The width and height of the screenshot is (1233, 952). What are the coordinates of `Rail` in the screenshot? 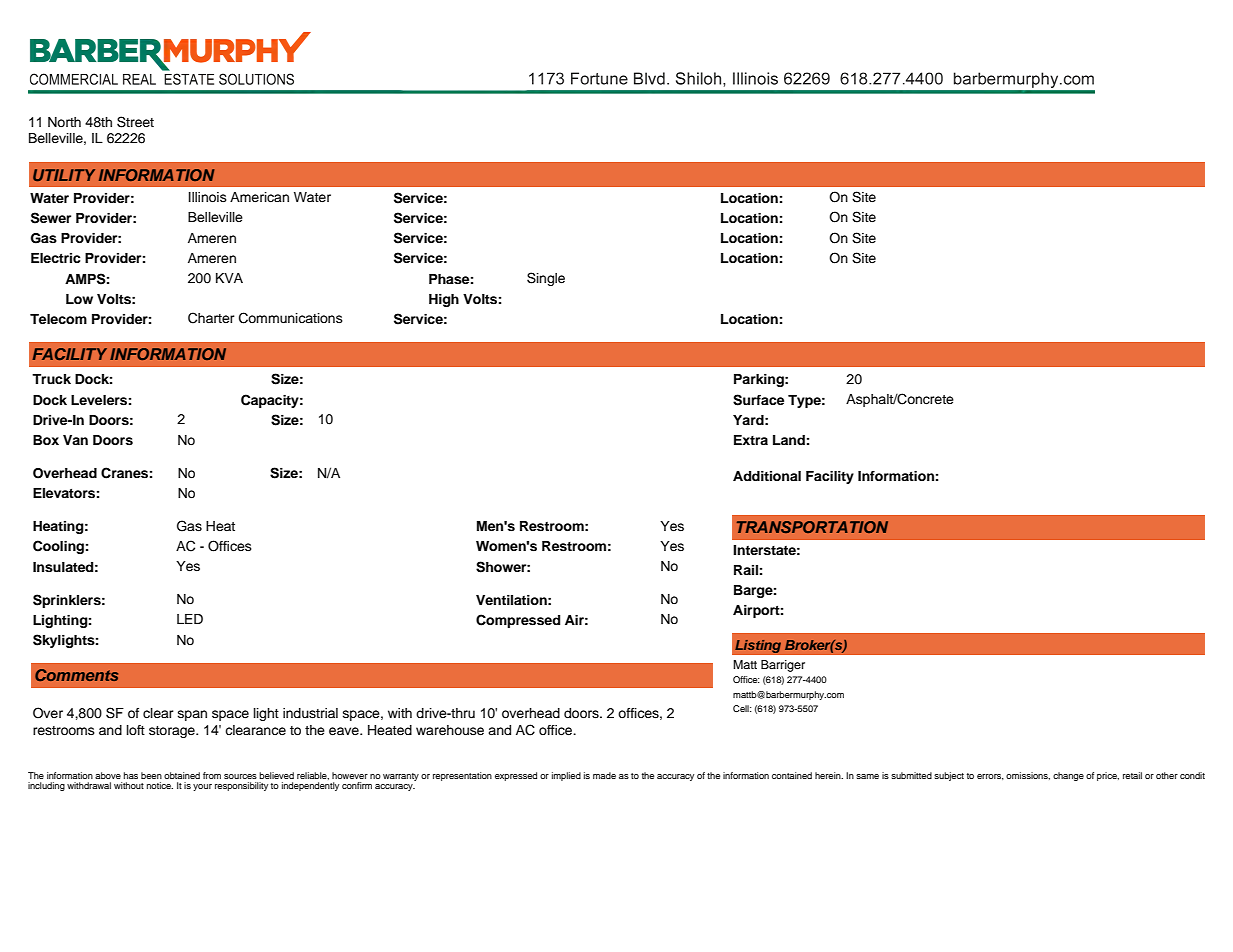 It's located at (746, 570).
